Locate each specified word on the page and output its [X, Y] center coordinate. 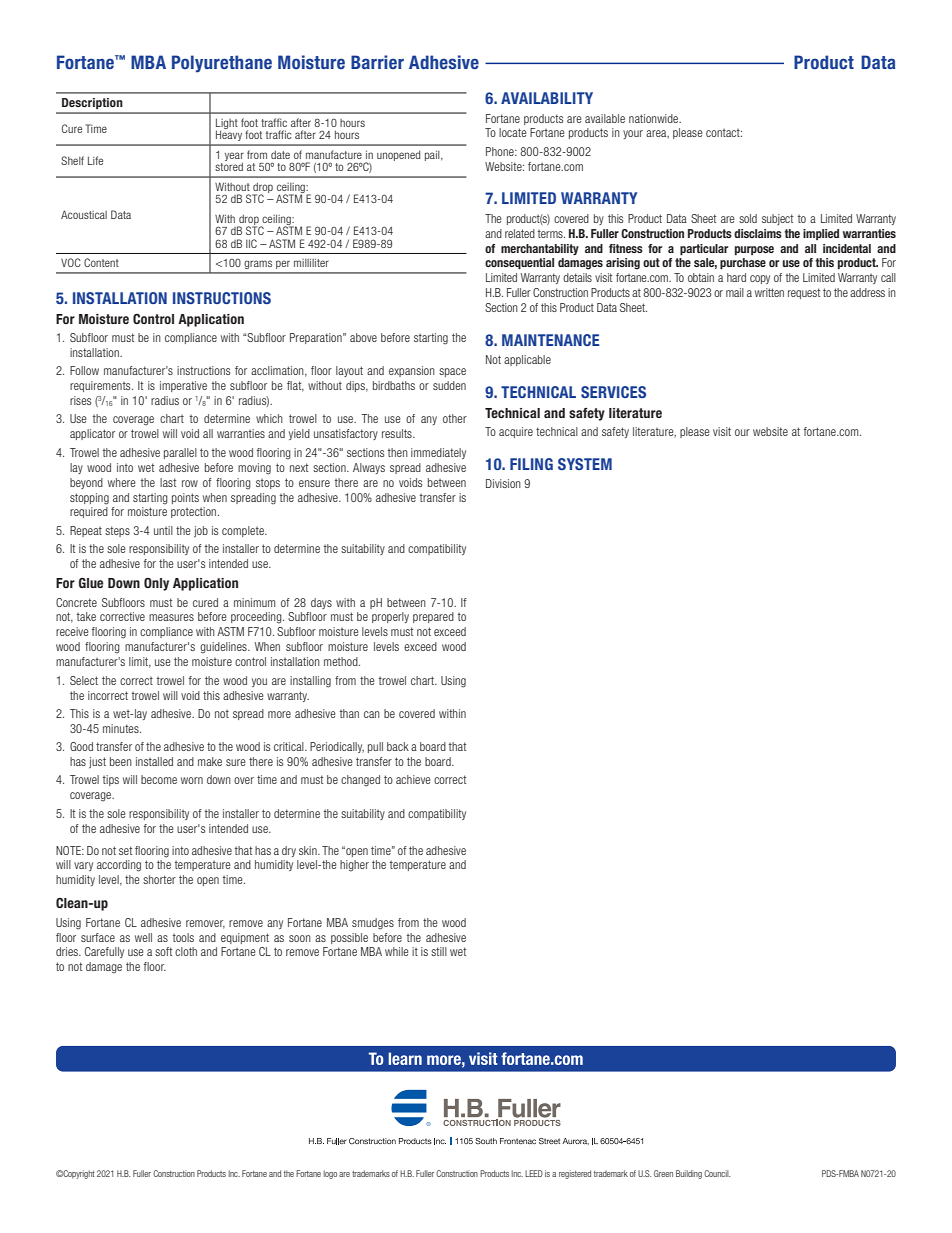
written [769, 292]
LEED [534, 1173]
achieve [413, 779]
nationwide [655, 118]
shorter [159, 879]
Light [227, 125]
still [439, 951]
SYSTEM [585, 464]
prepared [433, 617]
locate [513, 132]
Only [156, 584]
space [452, 372]
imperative [183, 386]
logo [330, 1174]
